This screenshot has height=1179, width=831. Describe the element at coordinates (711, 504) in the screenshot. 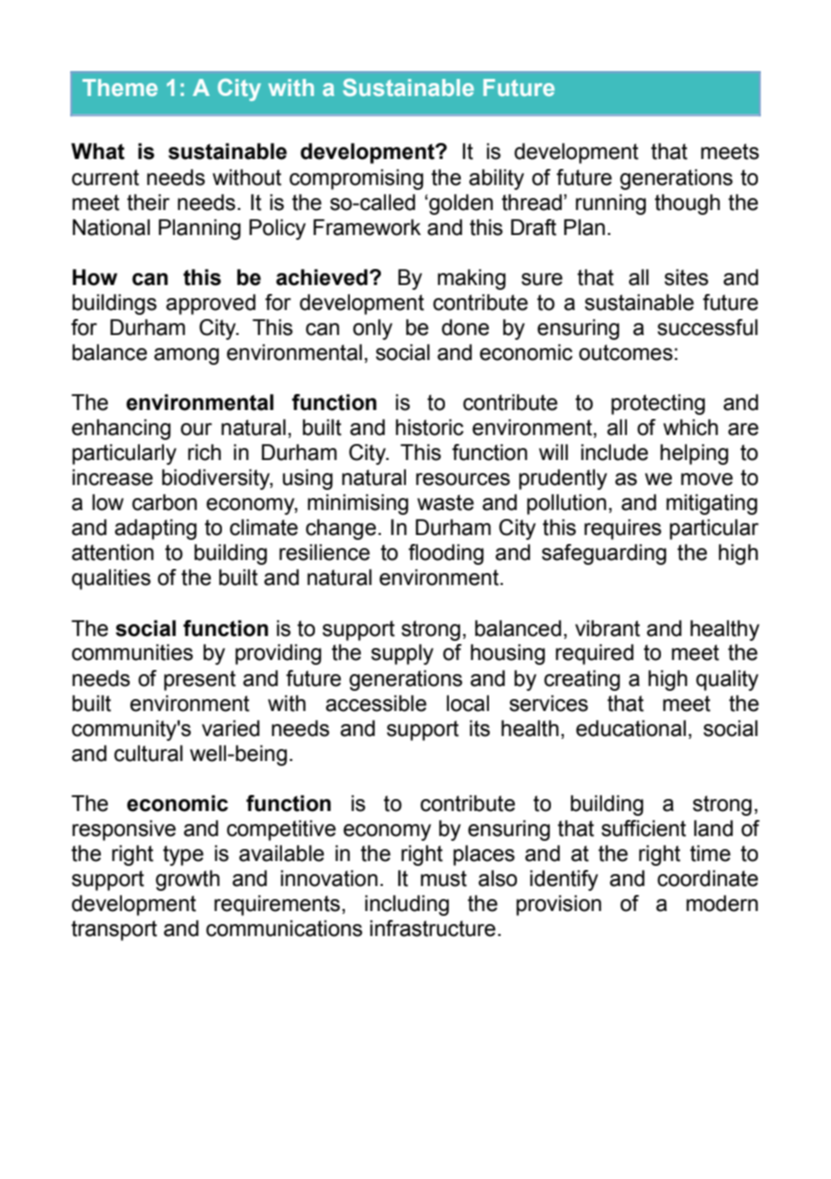

I see `mitigating` at that location.
